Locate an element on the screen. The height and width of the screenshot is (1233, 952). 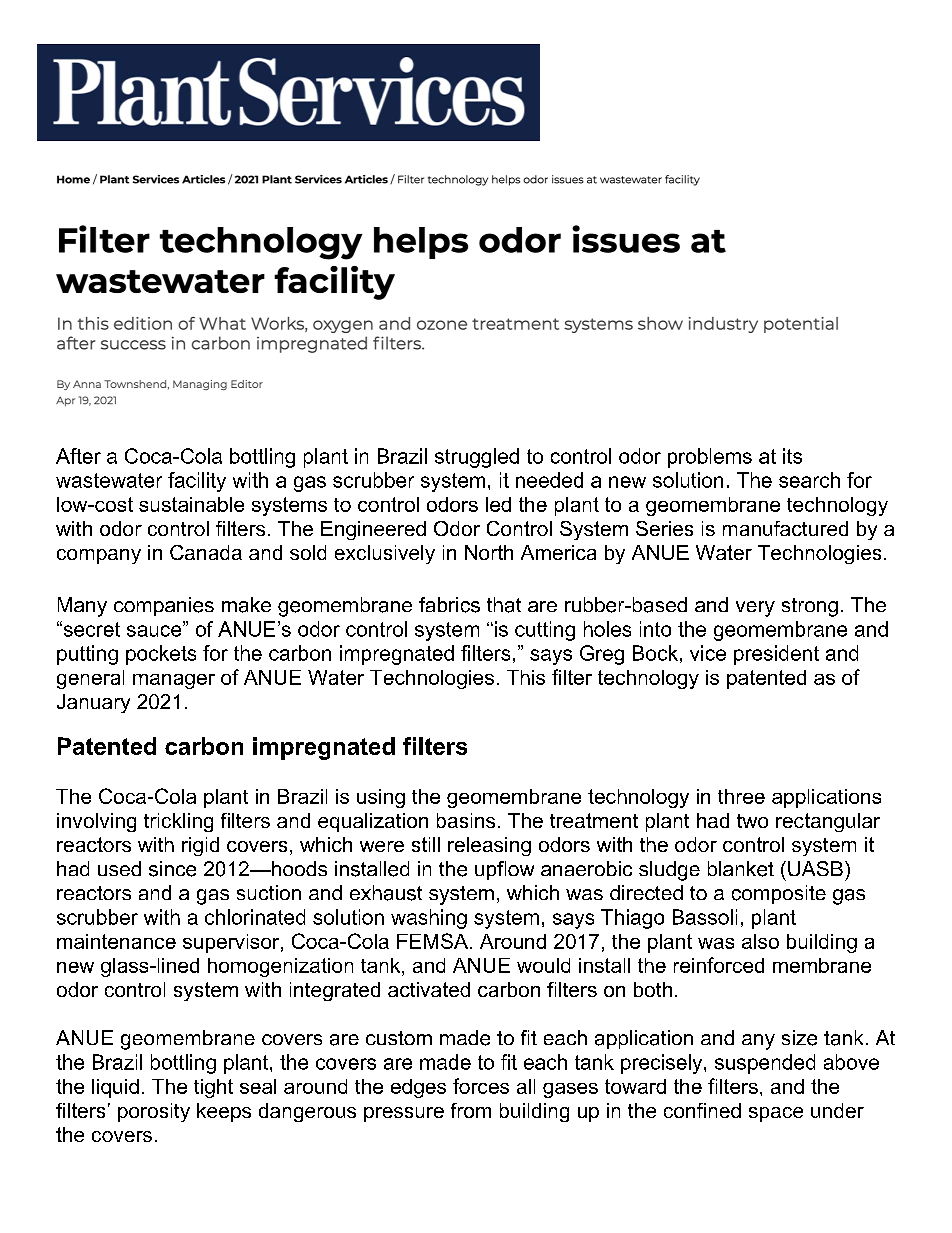
forces is located at coordinates (481, 1086).
